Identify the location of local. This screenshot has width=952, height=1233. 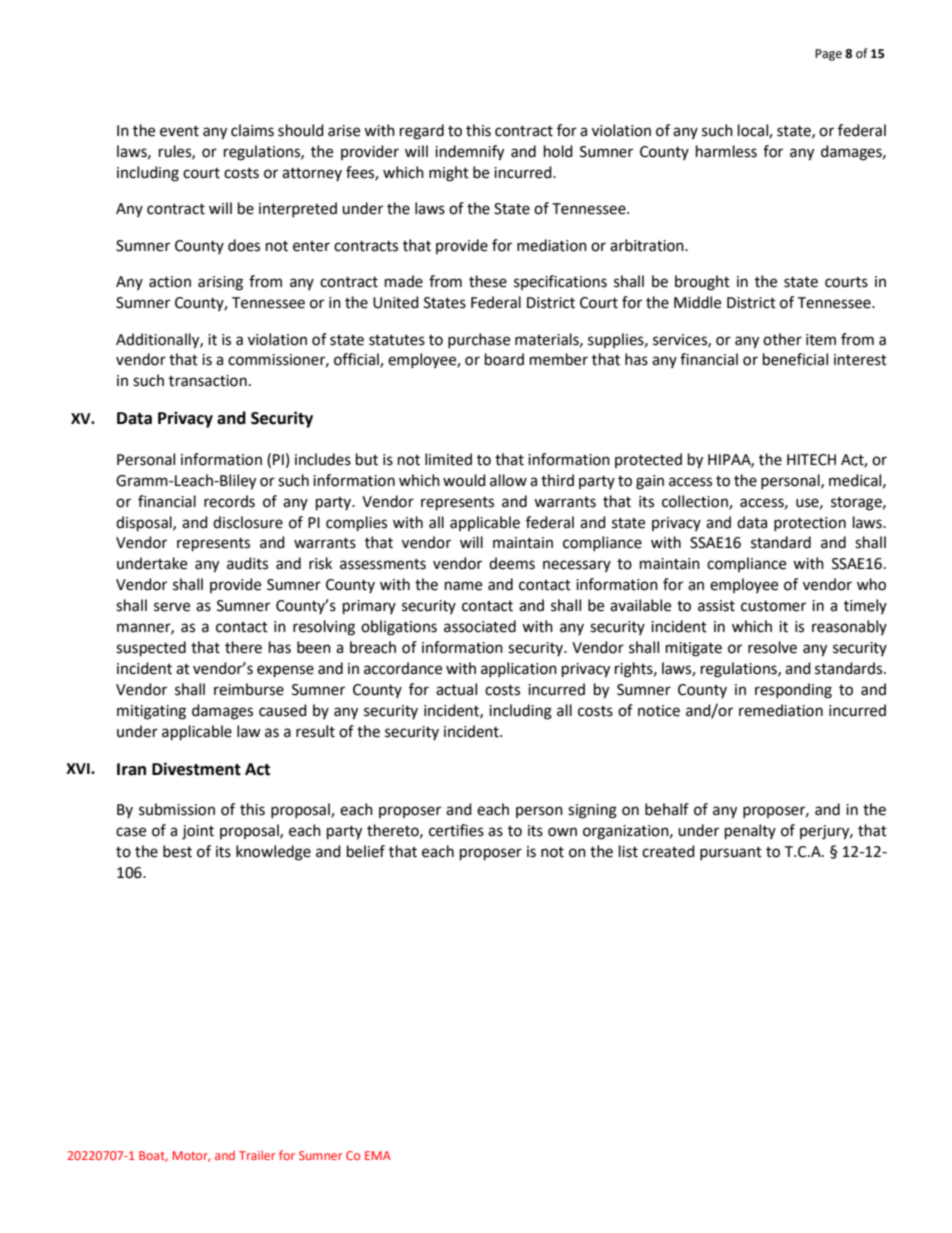
(754, 131).
